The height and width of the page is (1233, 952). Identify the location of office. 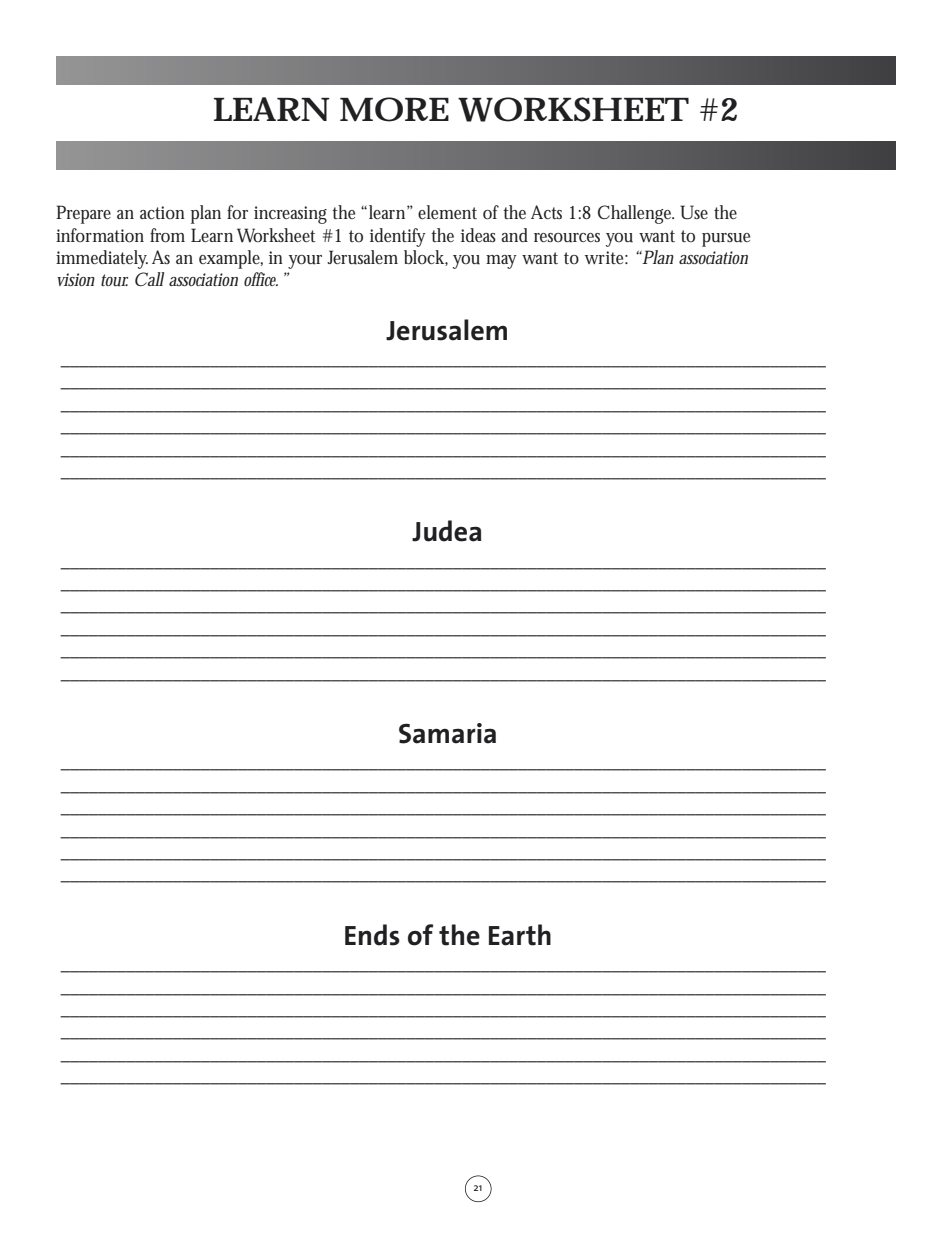
(261, 279).
